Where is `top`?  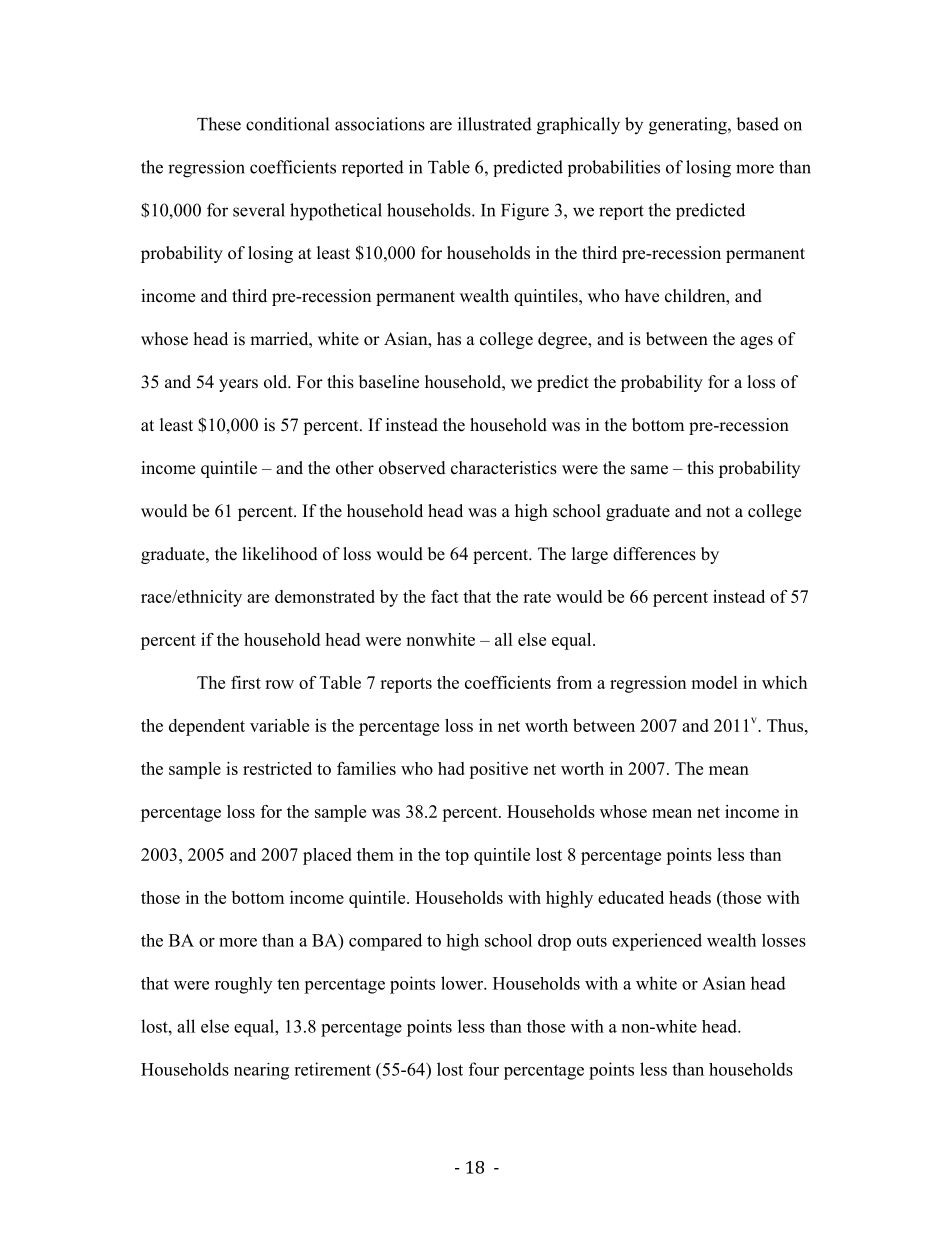 top is located at coordinates (457, 857).
